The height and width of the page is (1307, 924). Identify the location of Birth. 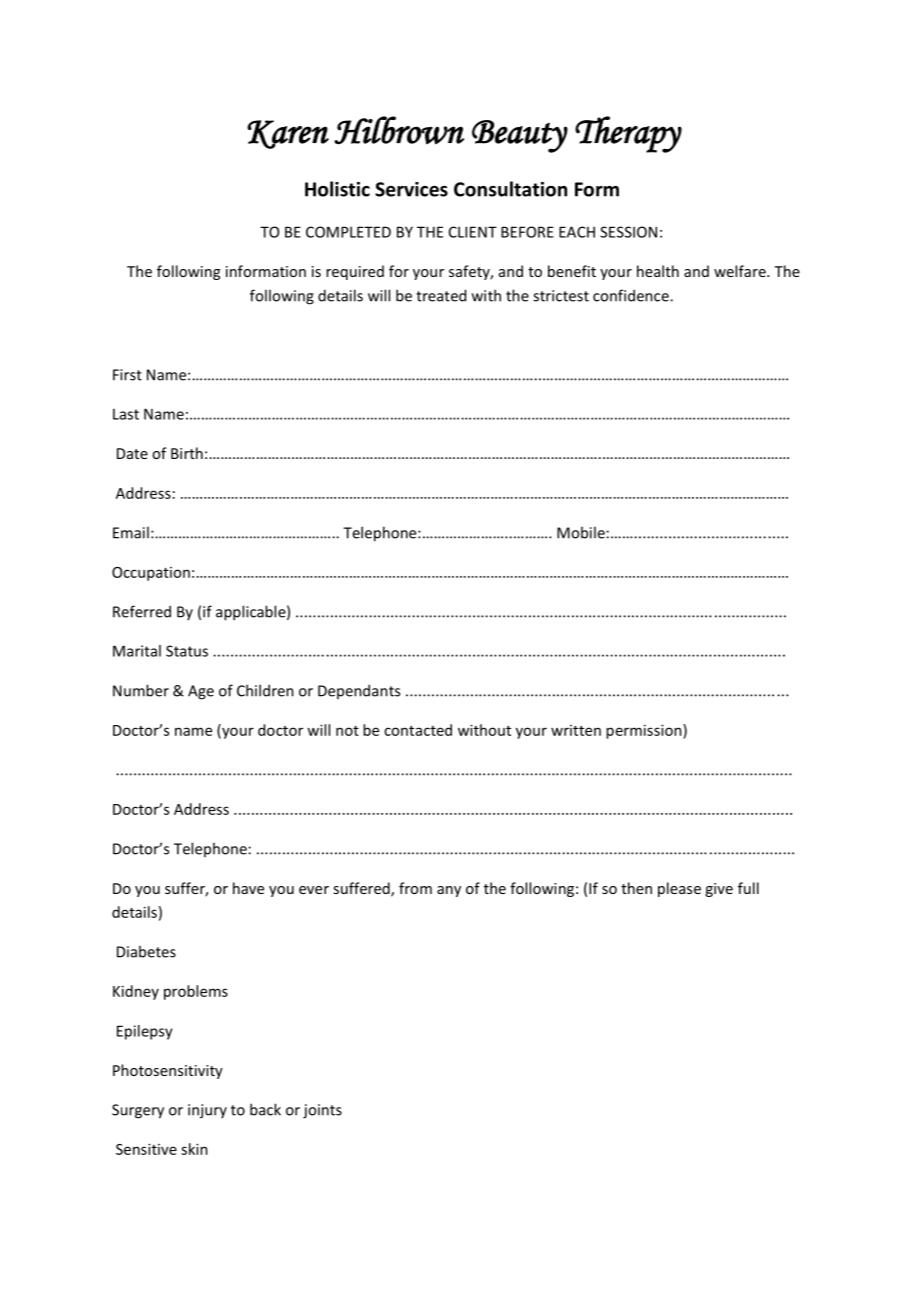
(187, 453).
